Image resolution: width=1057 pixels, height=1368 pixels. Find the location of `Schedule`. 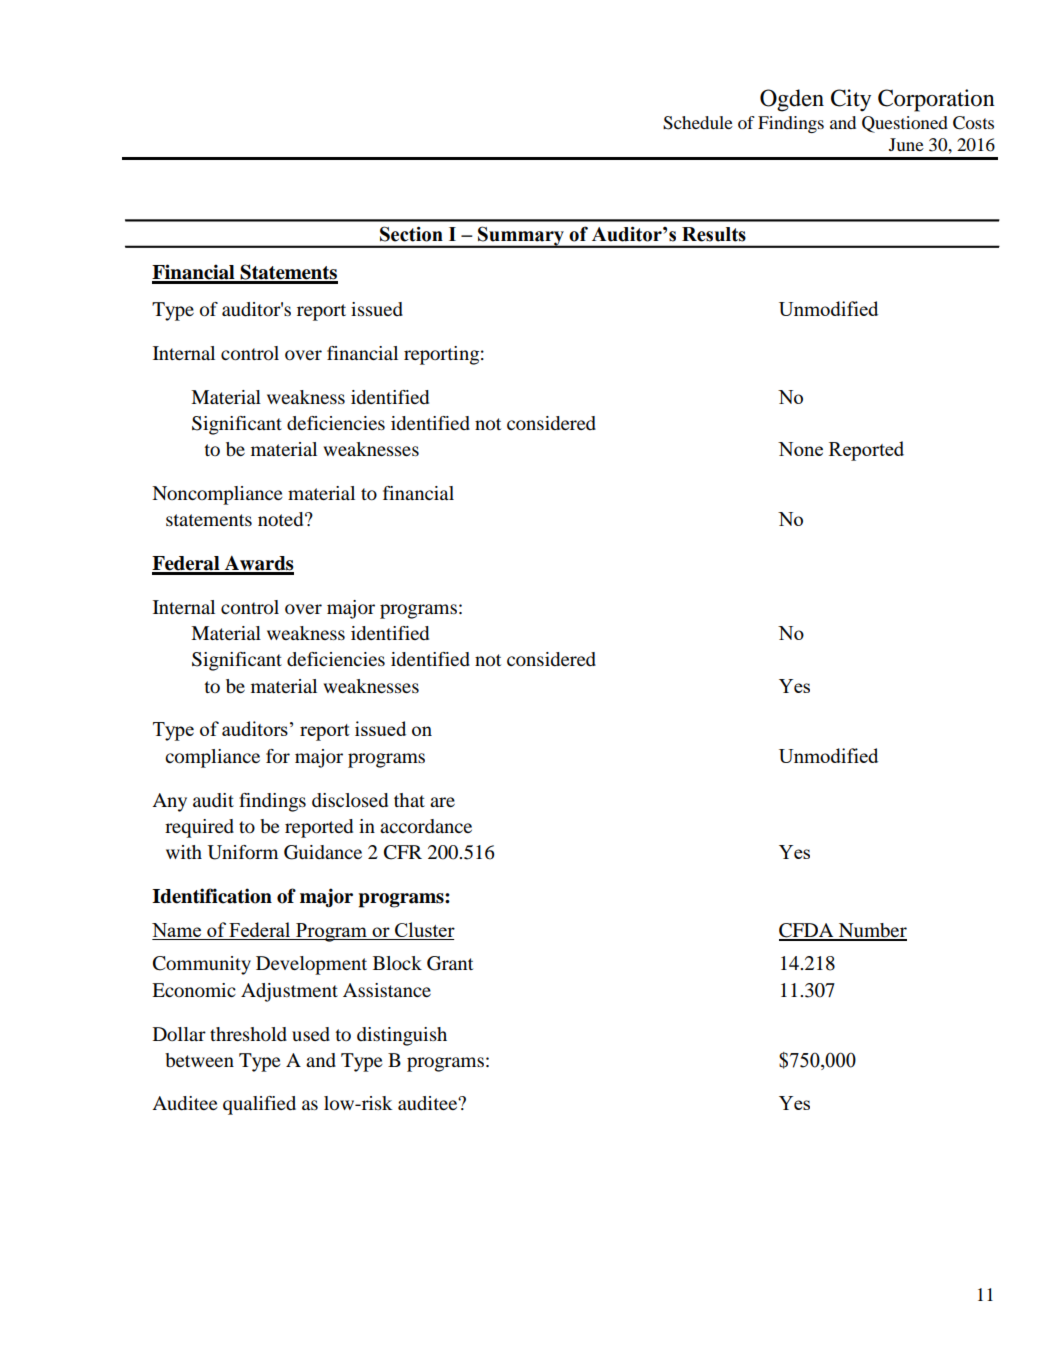

Schedule is located at coordinates (698, 123).
